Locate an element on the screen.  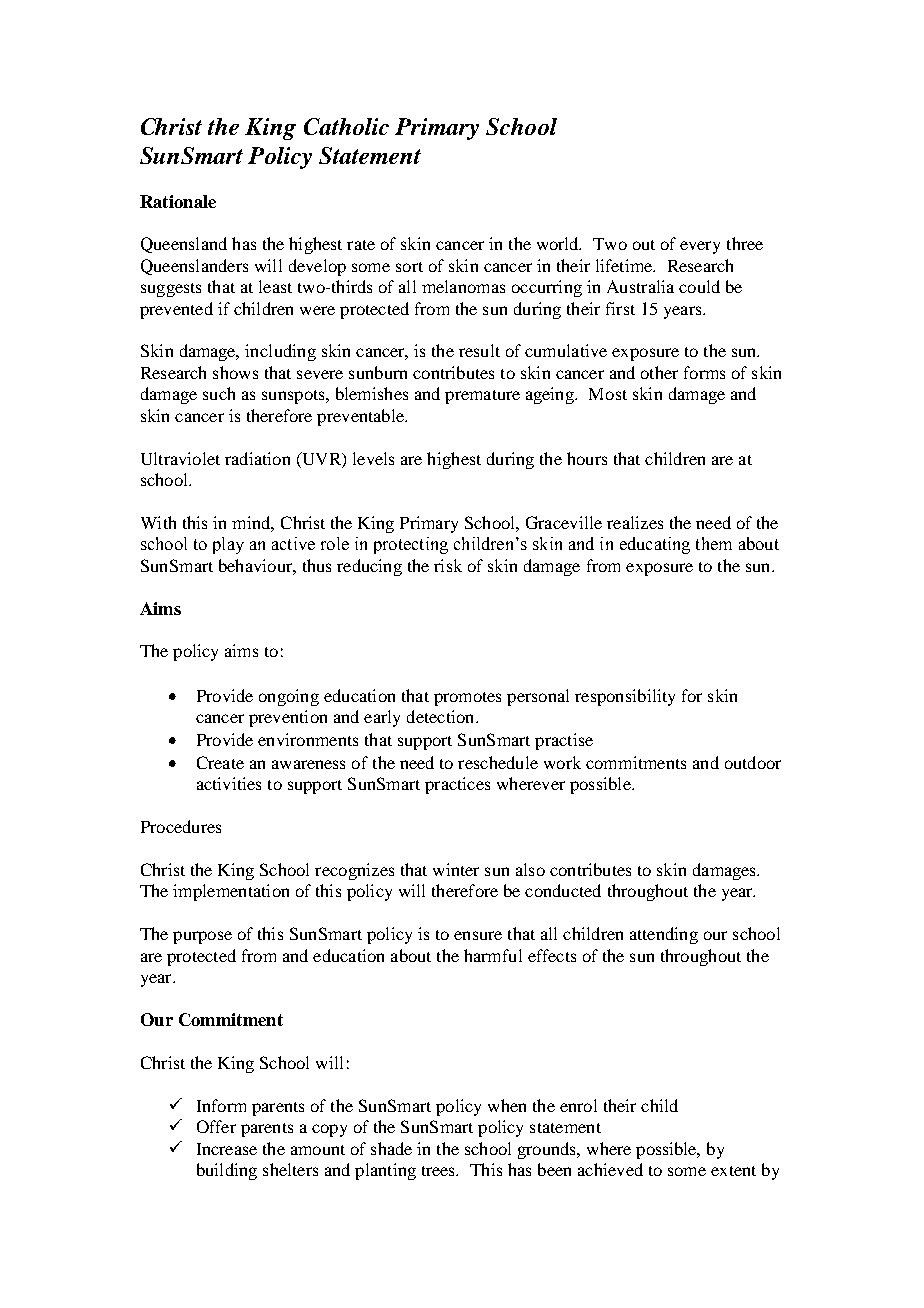
practices is located at coordinates (457, 785).
